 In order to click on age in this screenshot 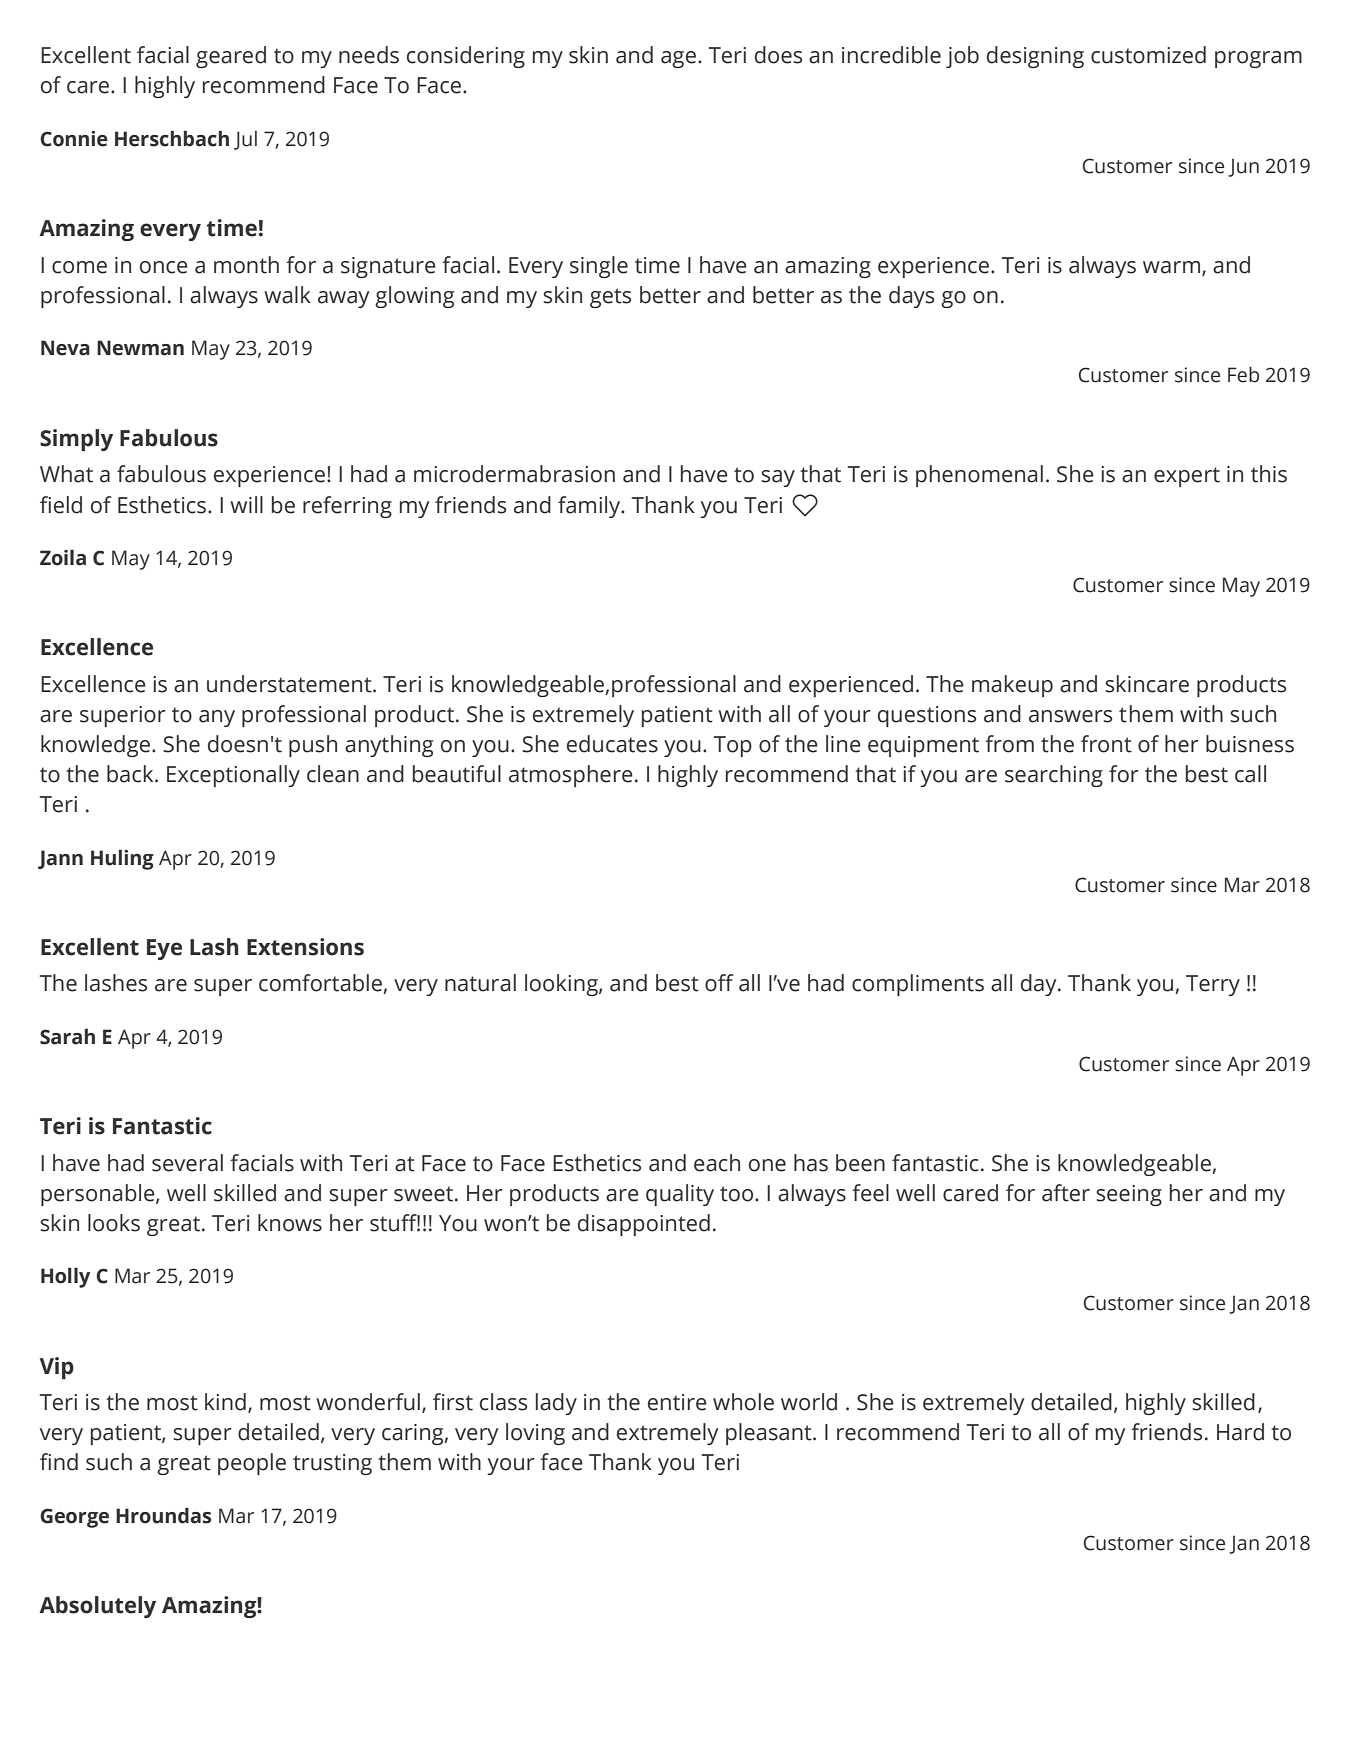, I will do `click(678, 59)`.
